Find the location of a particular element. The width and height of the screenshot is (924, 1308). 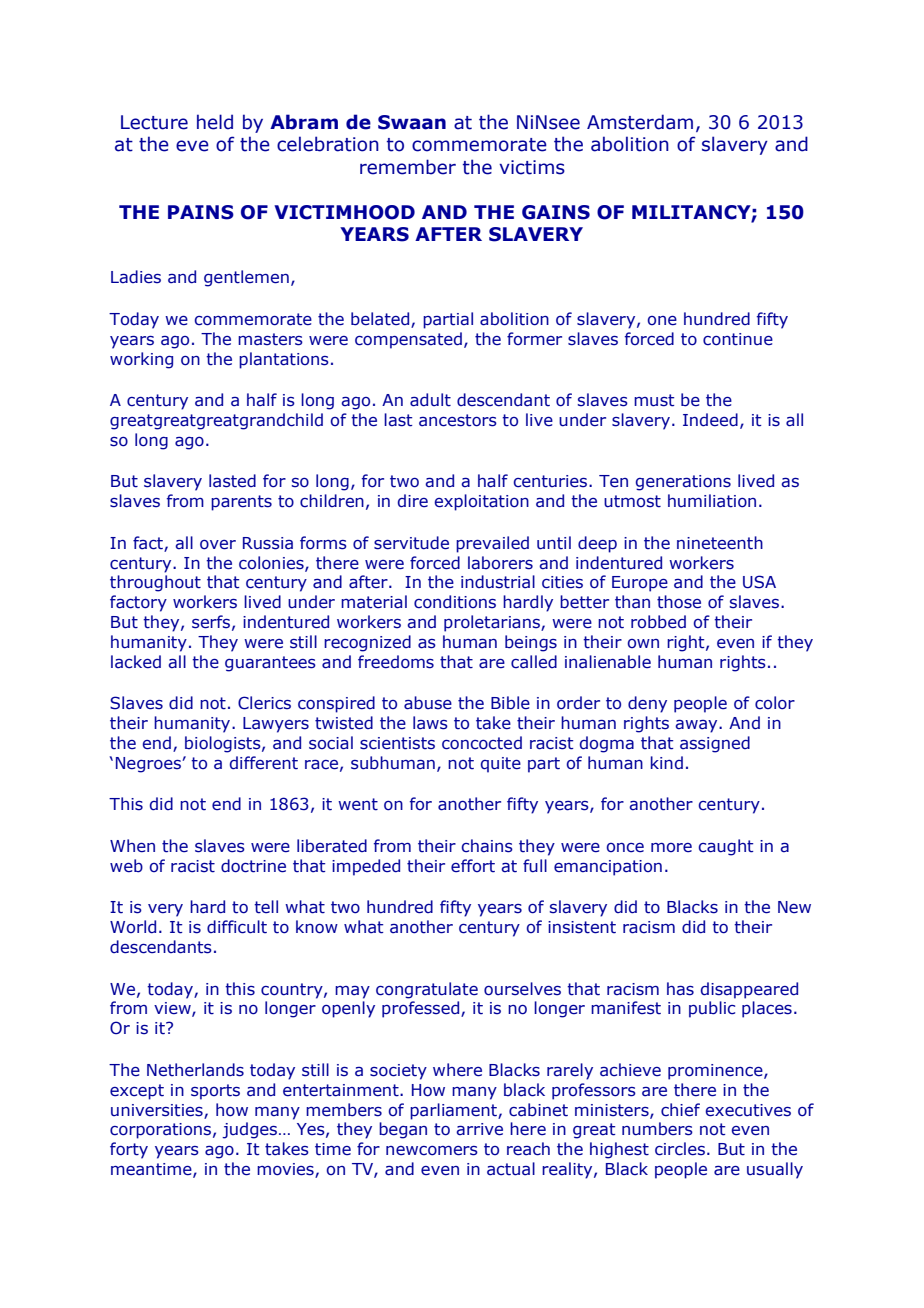

held is located at coordinates (215, 122).
